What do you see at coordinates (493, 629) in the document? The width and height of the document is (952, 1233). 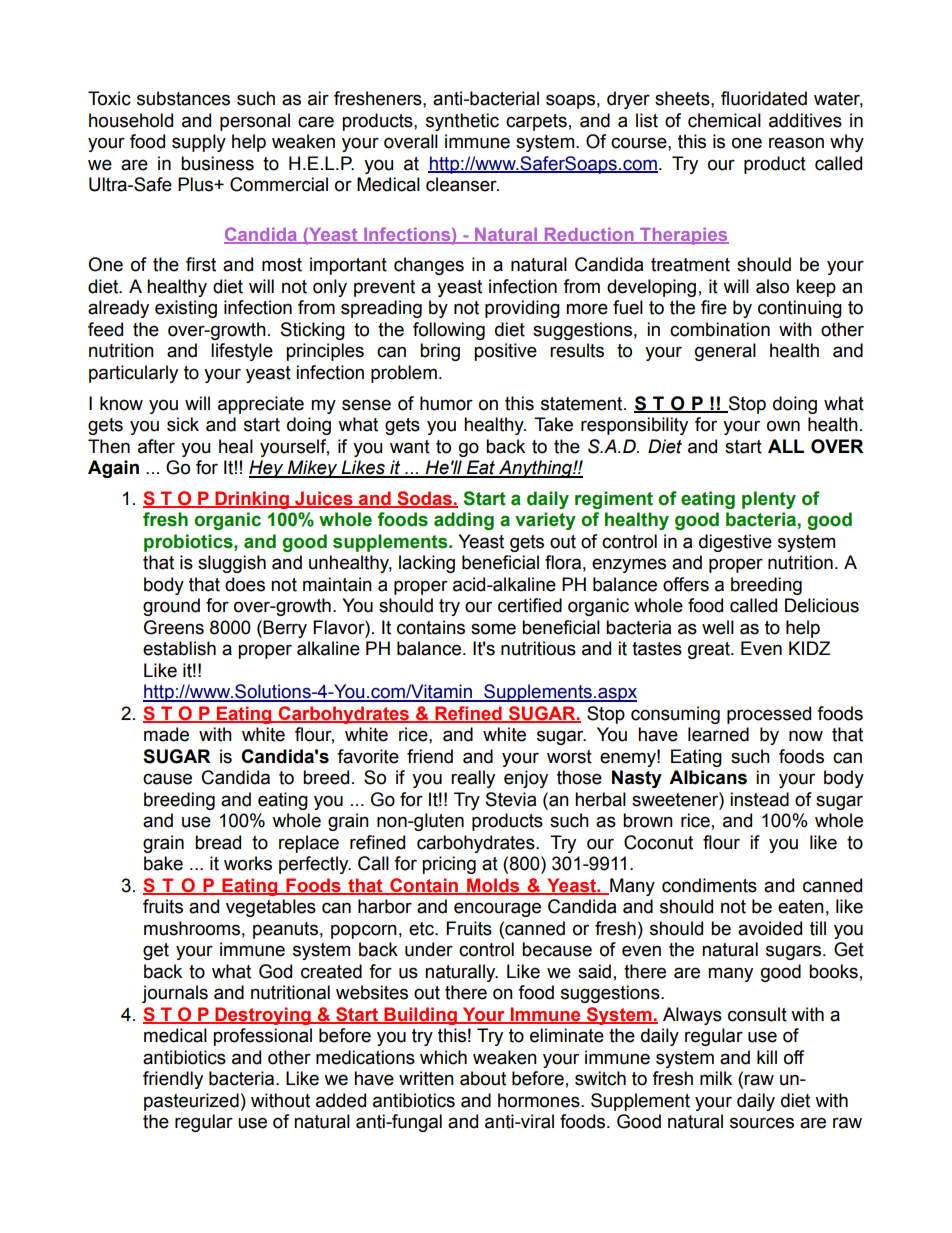 I see `some` at bounding box center [493, 629].
